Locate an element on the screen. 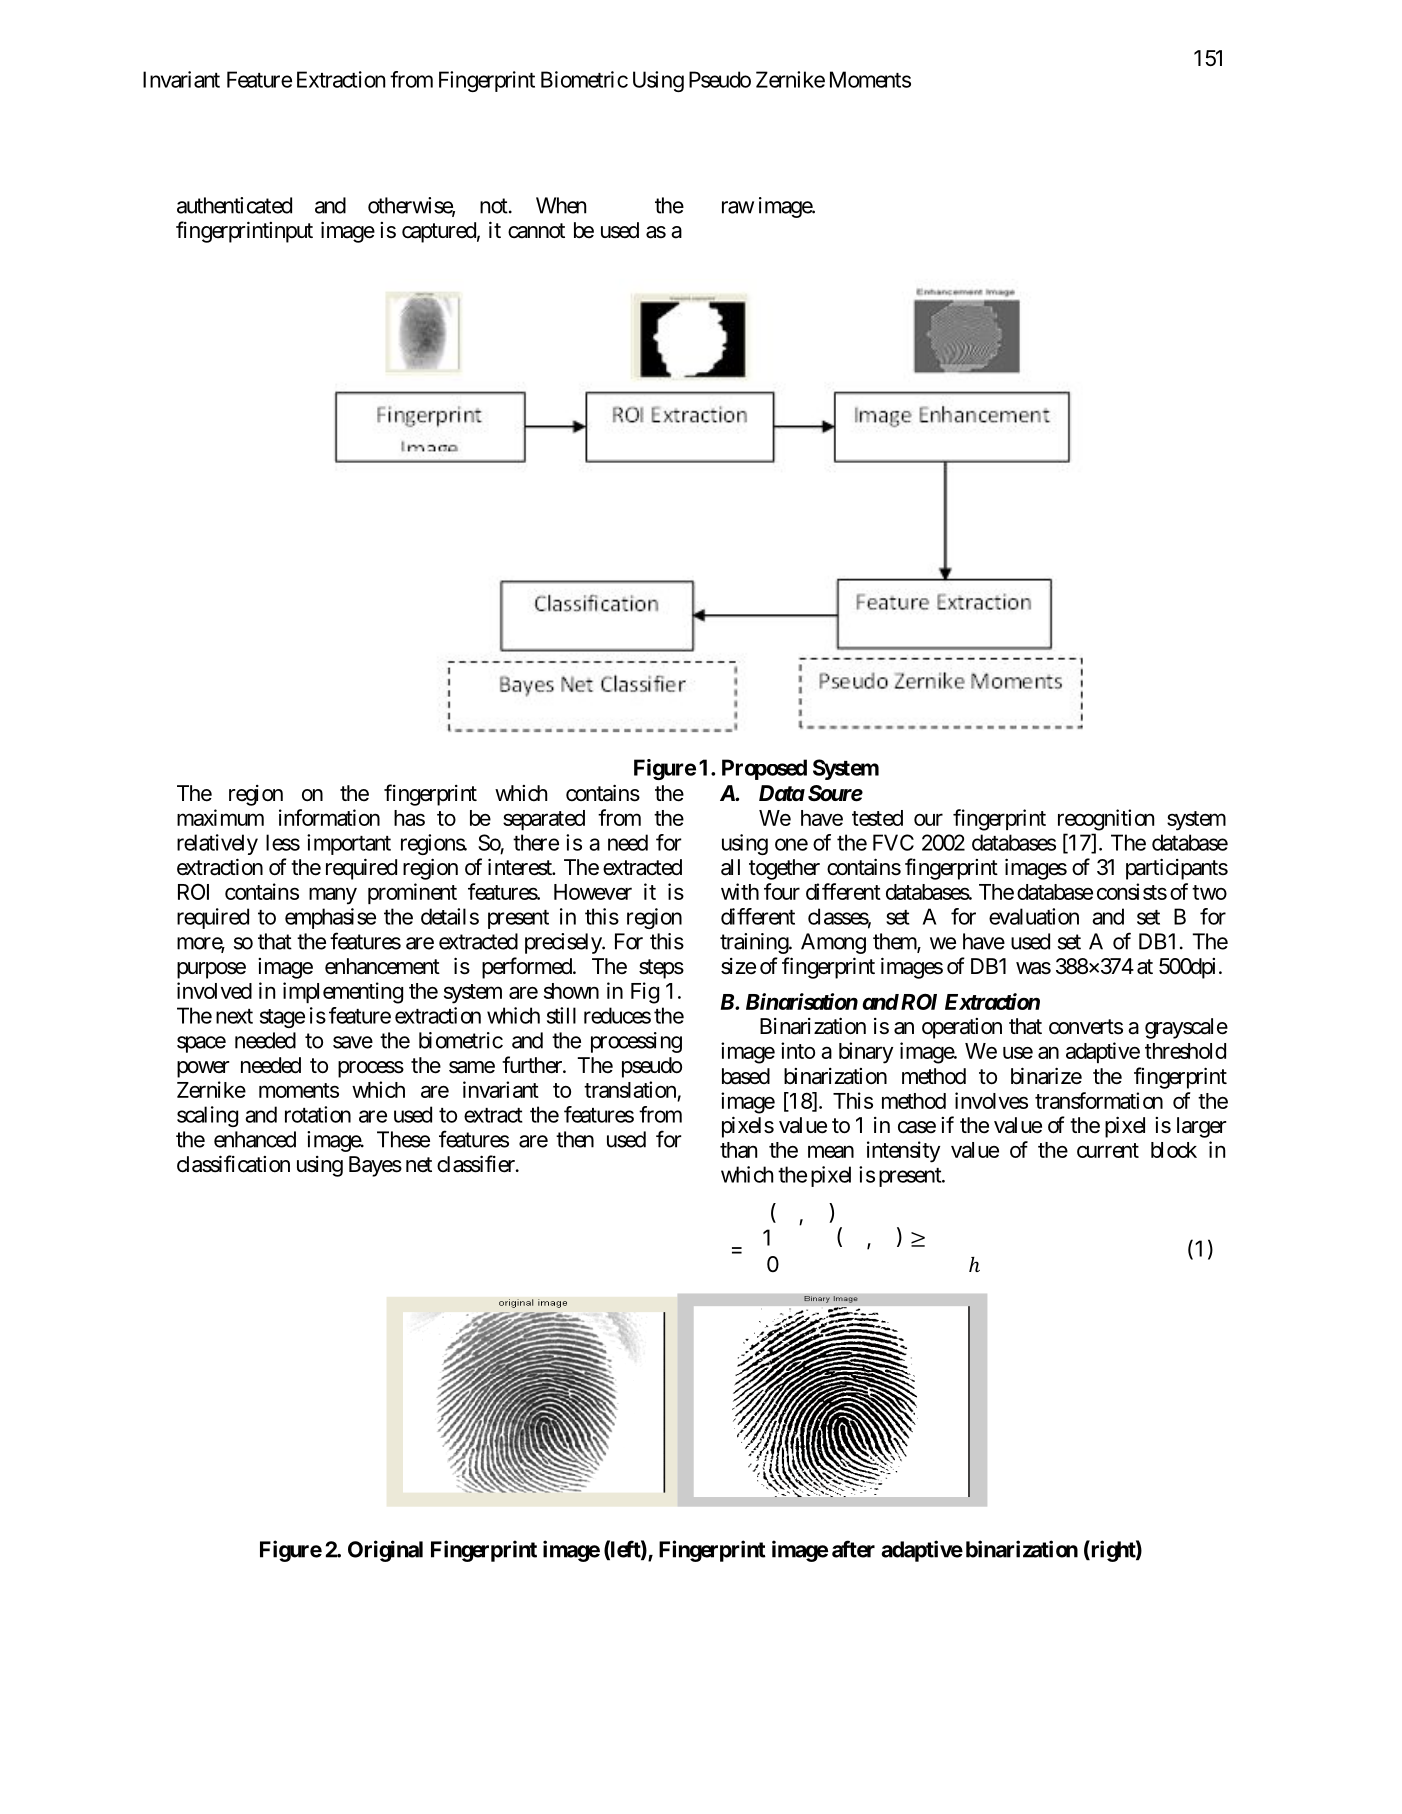  Original is located at coordinates (385, 1551).
